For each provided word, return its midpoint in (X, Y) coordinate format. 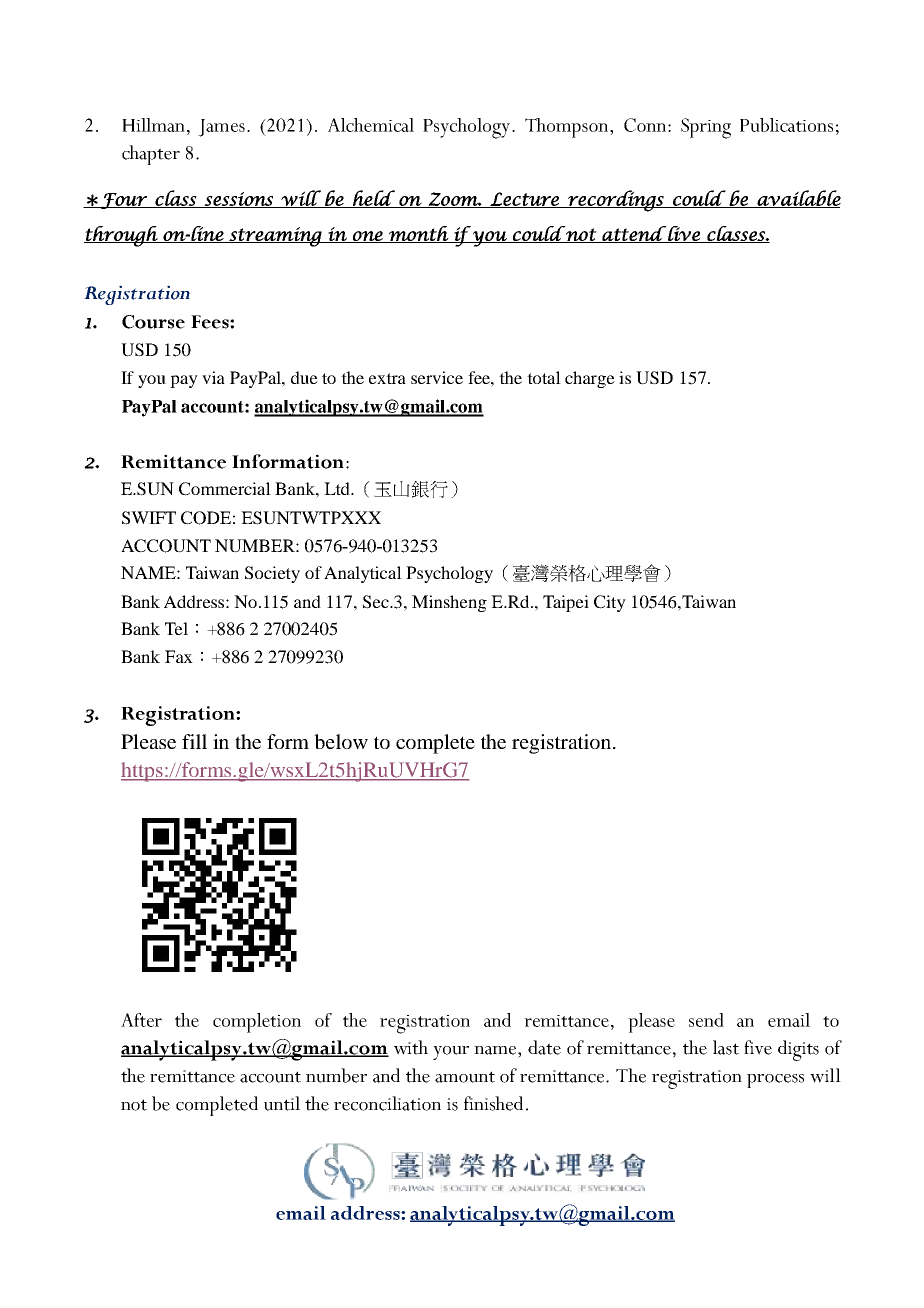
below (341, 741)
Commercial (225, 489)
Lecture (524, 200)
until (282, 1103)
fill (194, 741)
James (221, 128)
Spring (706, 128)
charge (590, 379)
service (437, 377)
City (610, 603)
